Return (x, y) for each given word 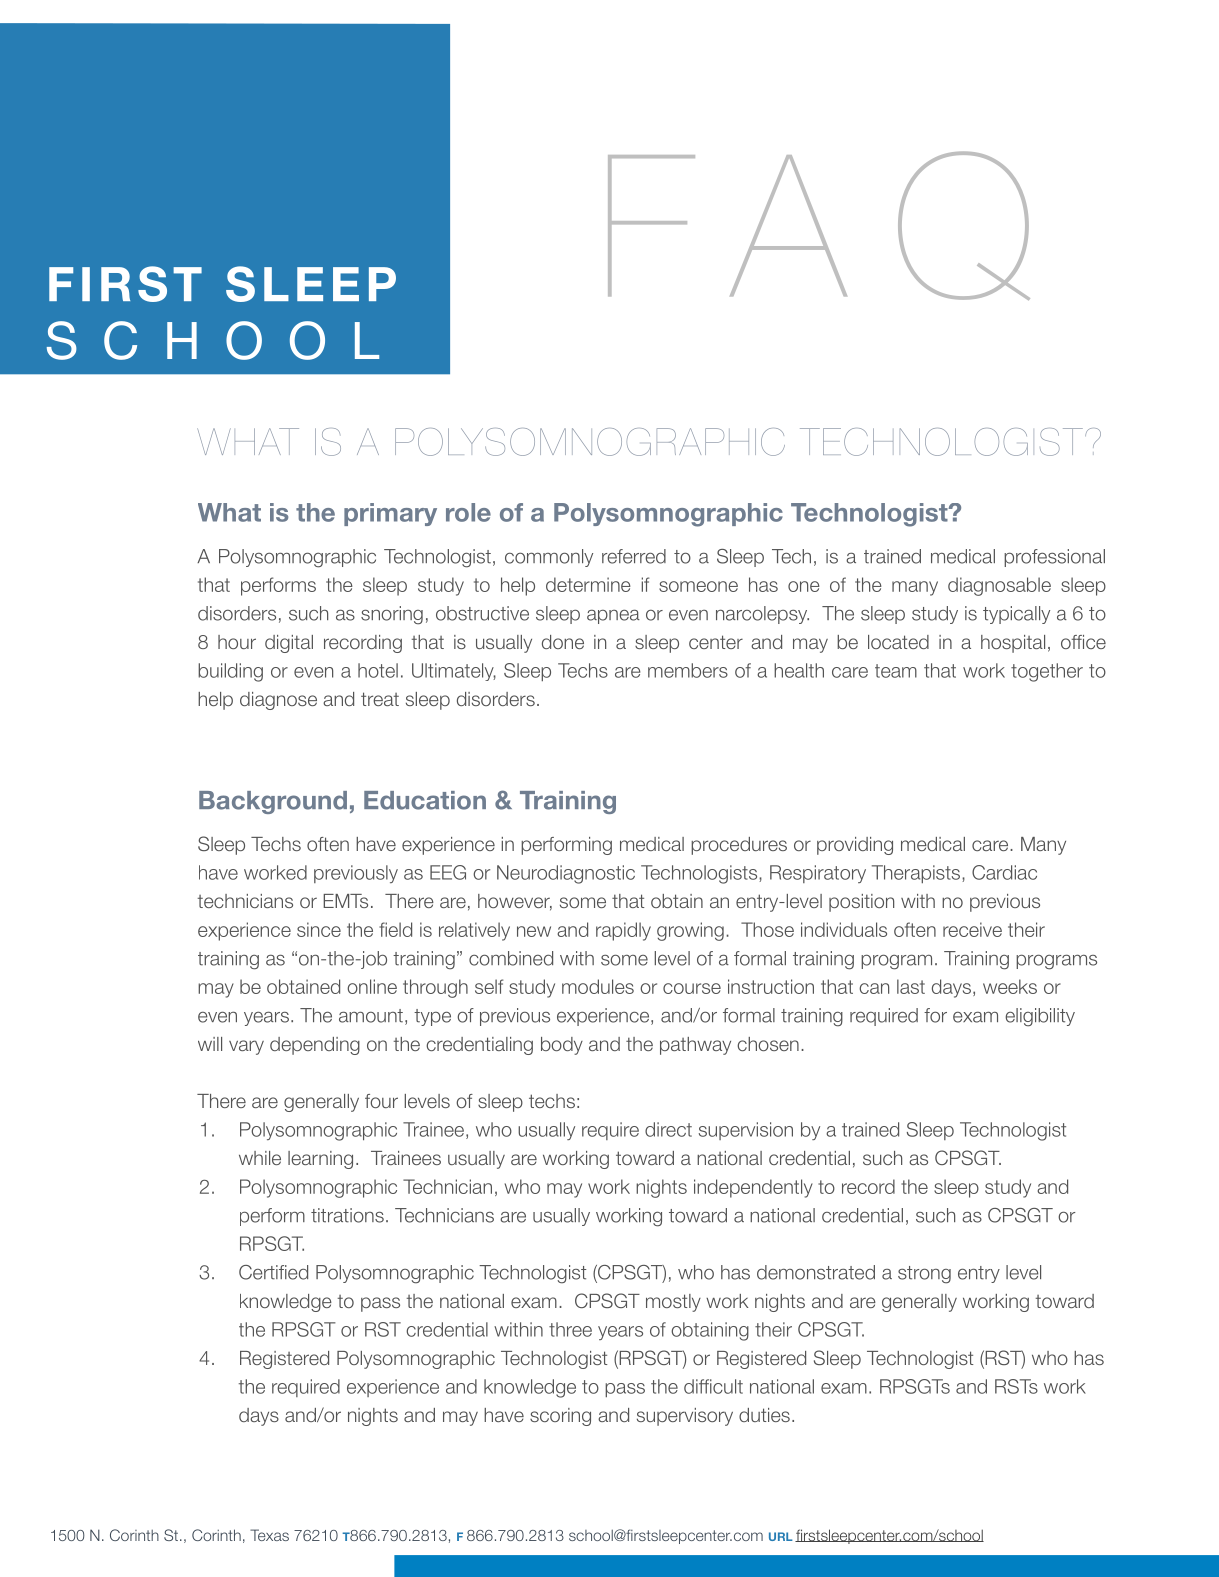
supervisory (685, 1417)
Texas (269, 1535)
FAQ (819, 225)
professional (1054, 558)
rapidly (623, 931)
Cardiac (1004, 872)
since (319, 929)
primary (390, 514)
